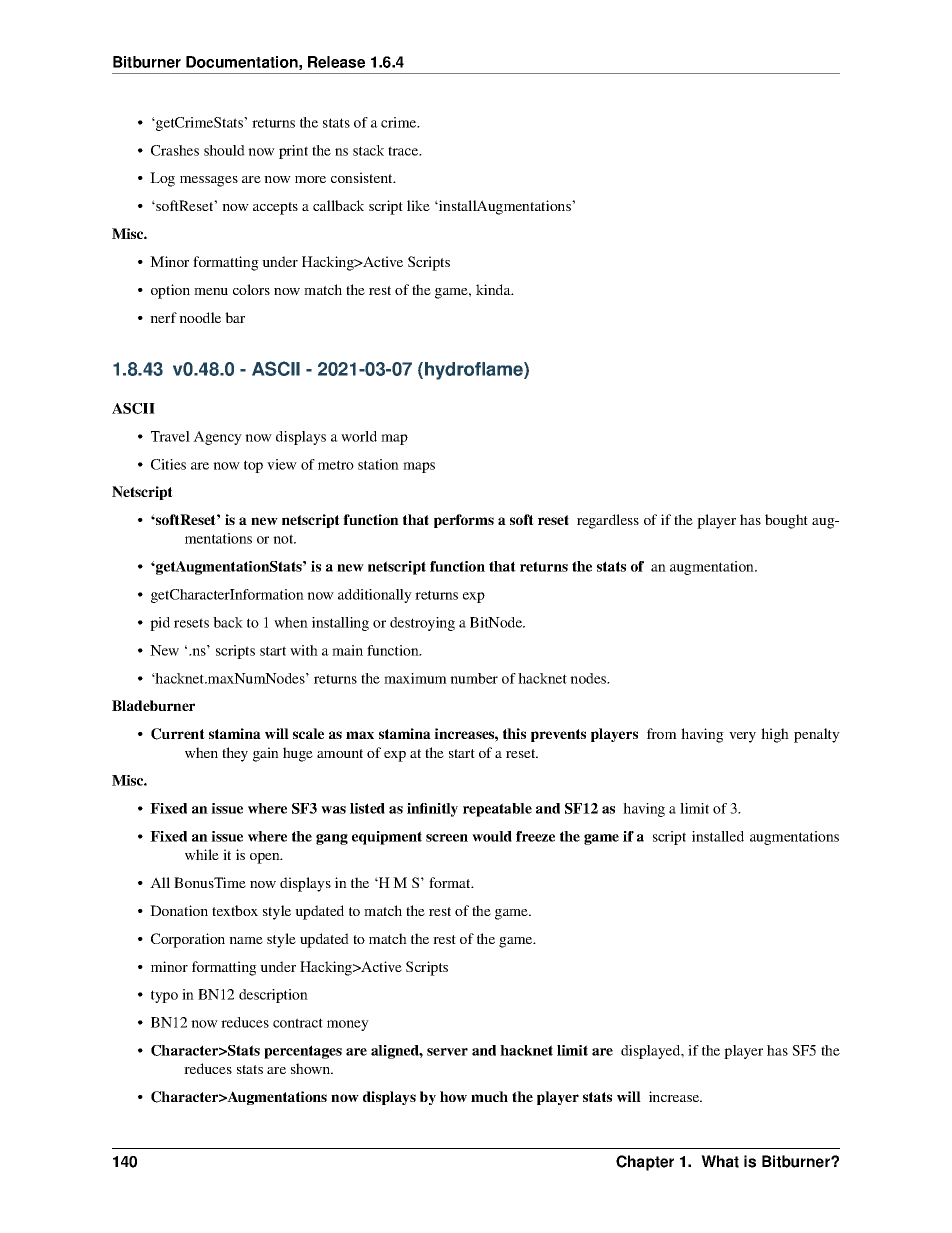 The height and width of the document is (1233, 952). Describe the element at coordinates (404, 151) in the document. I see `trace` at that location.
